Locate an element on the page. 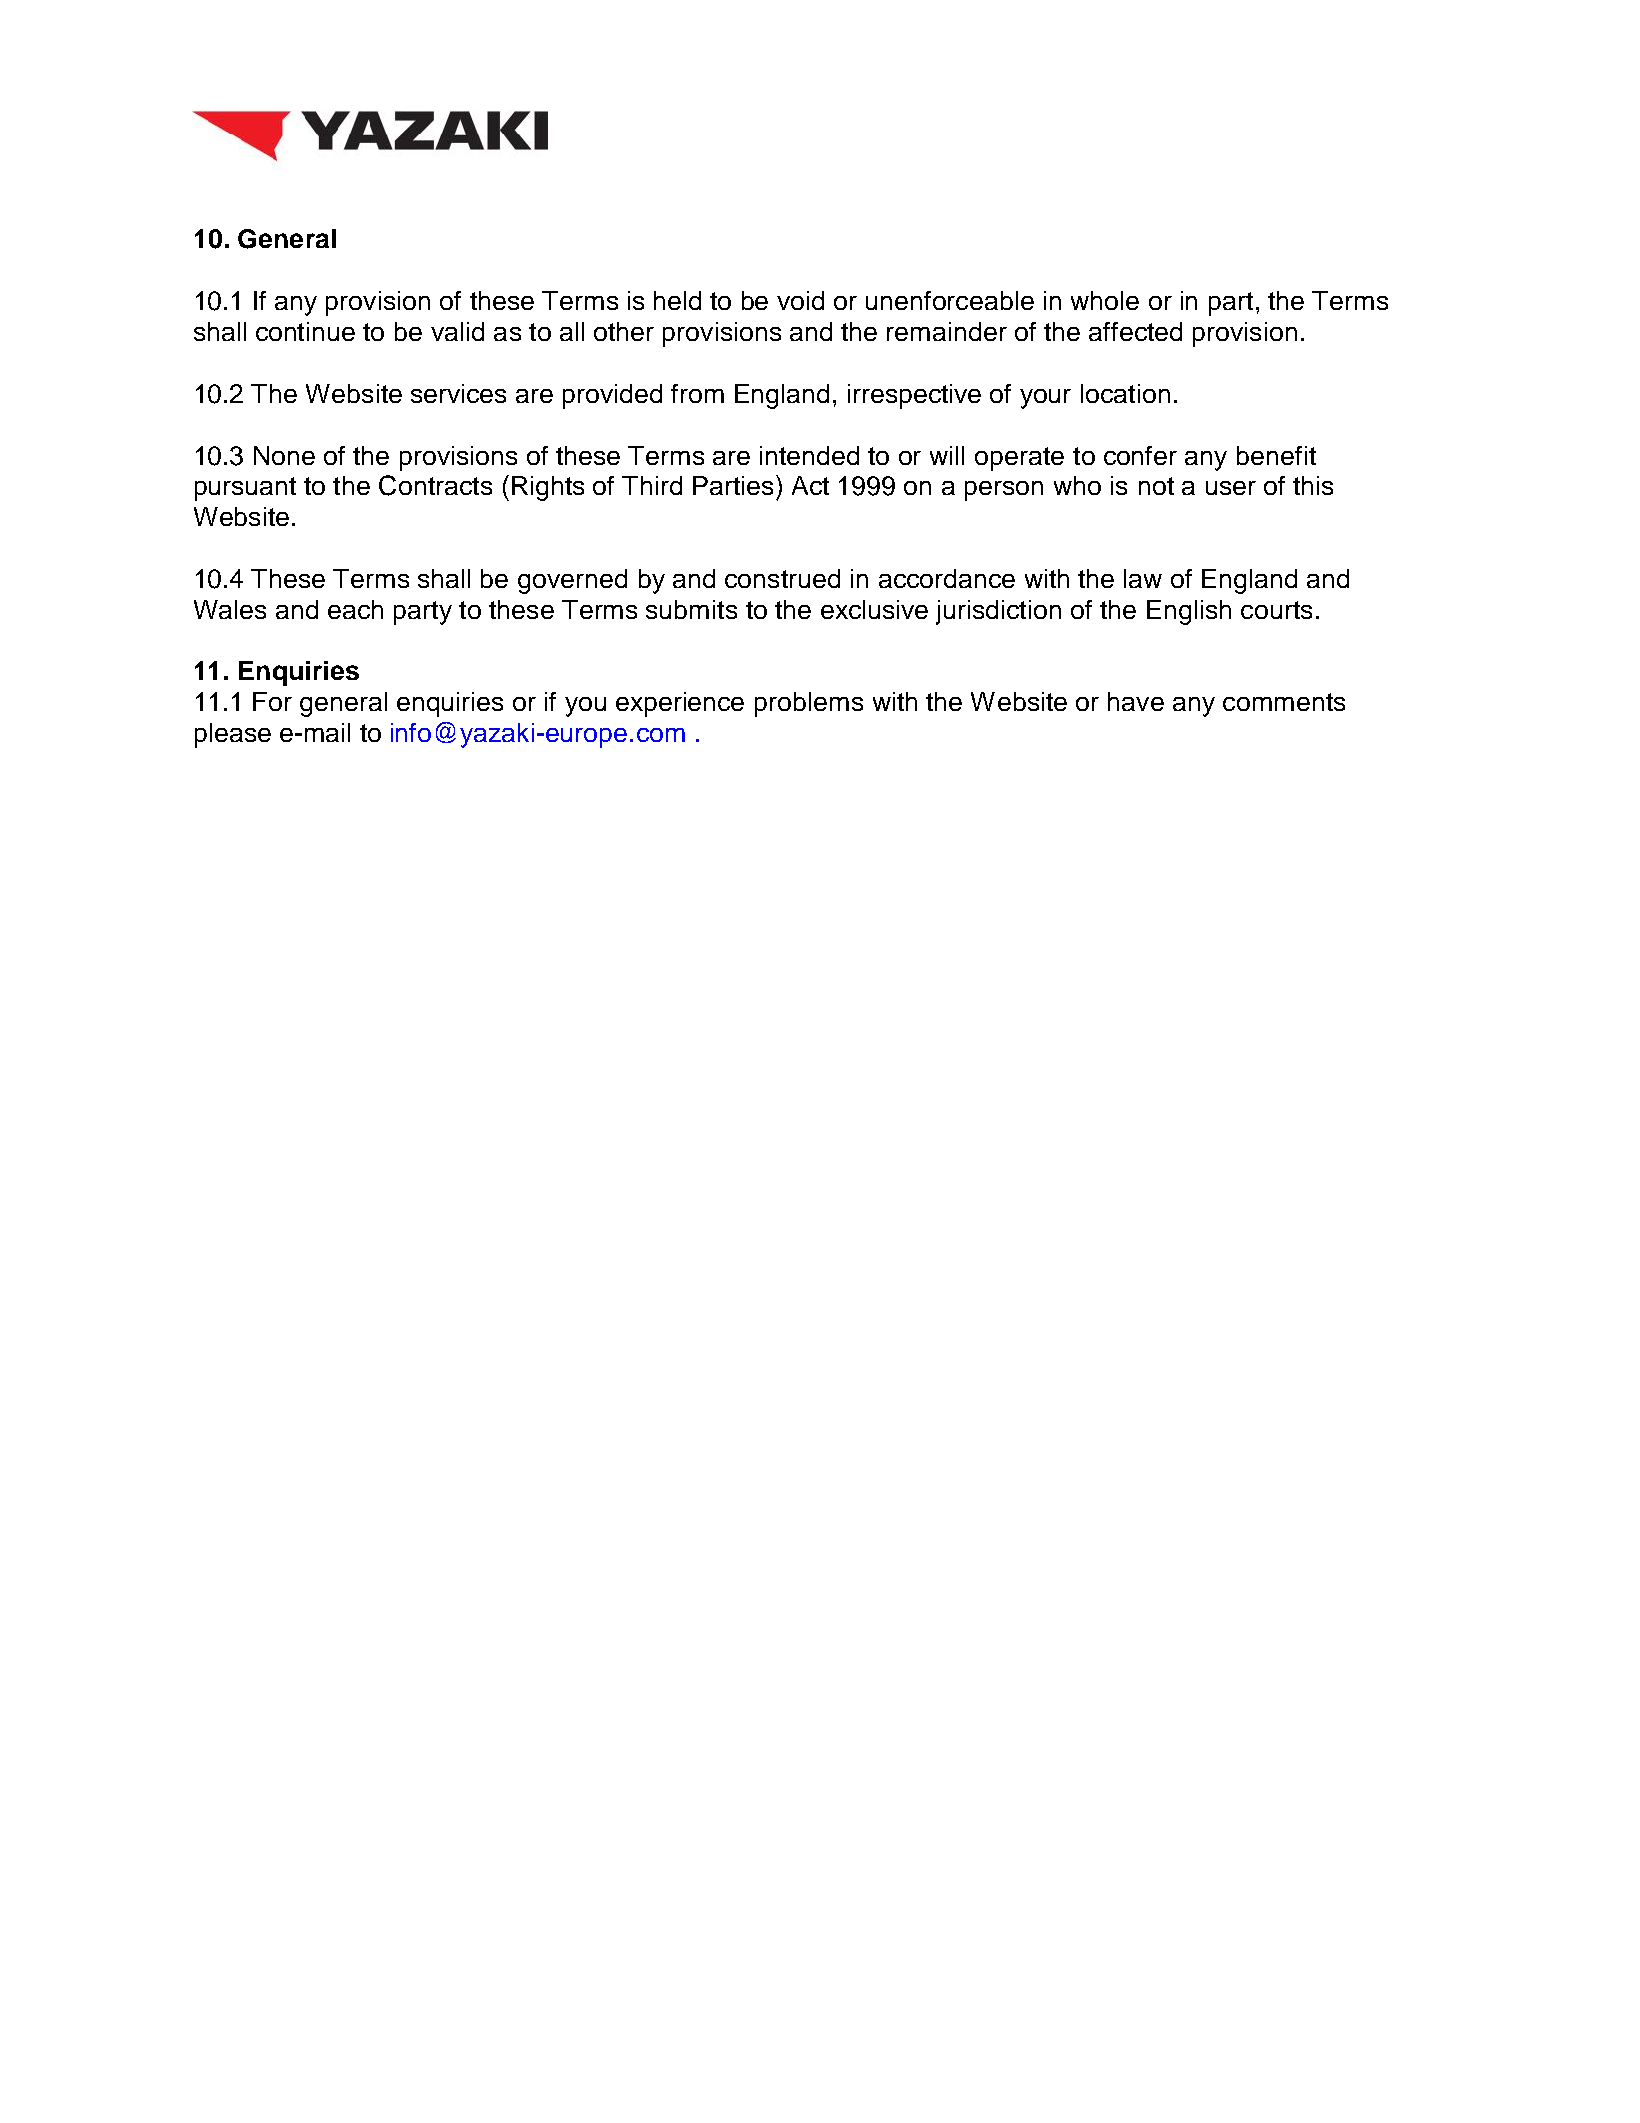 The image size is (1640, 2123). continue is located at coordinates (305, 331).
